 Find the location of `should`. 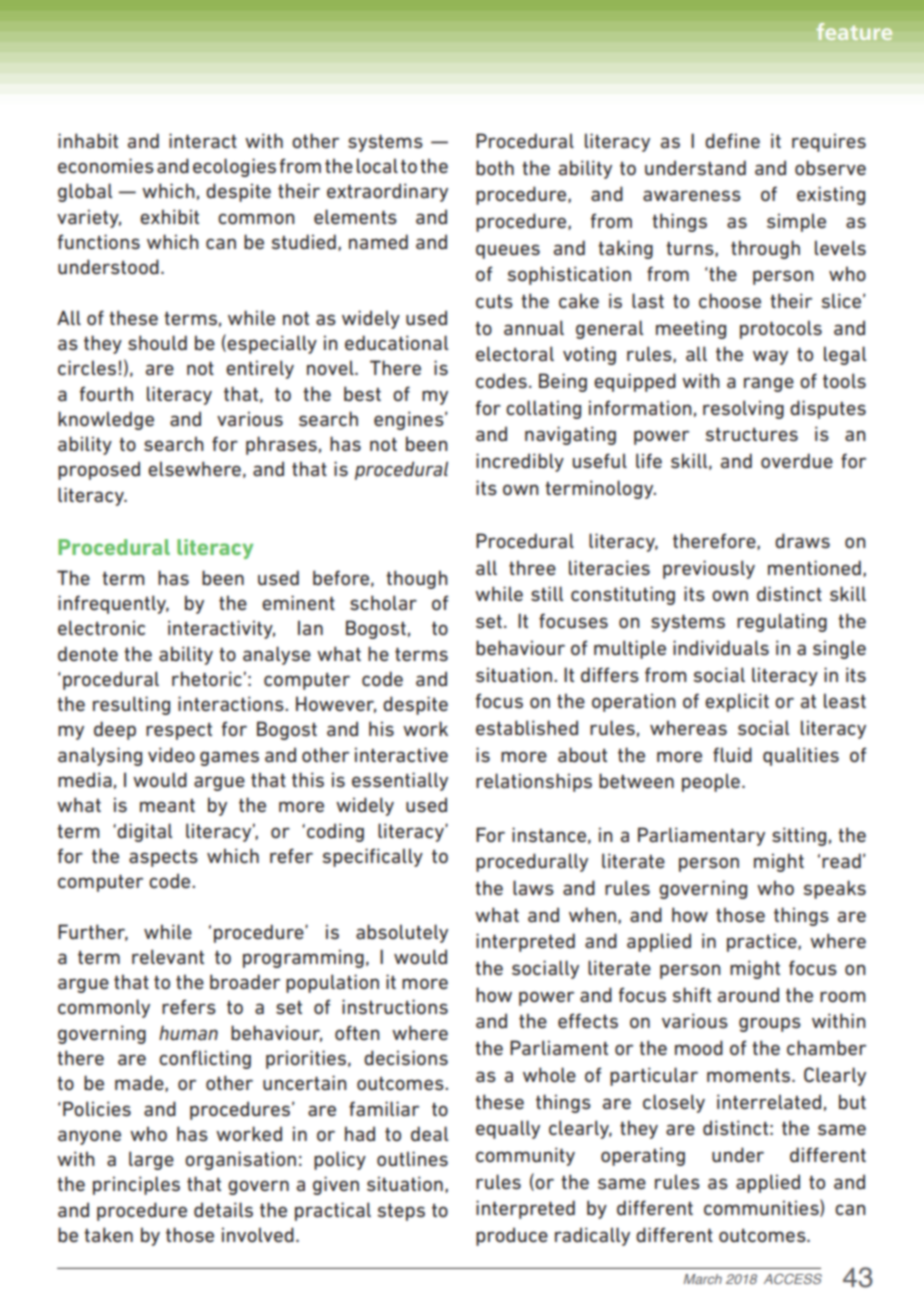

should is located at coordinates (157, 343).
